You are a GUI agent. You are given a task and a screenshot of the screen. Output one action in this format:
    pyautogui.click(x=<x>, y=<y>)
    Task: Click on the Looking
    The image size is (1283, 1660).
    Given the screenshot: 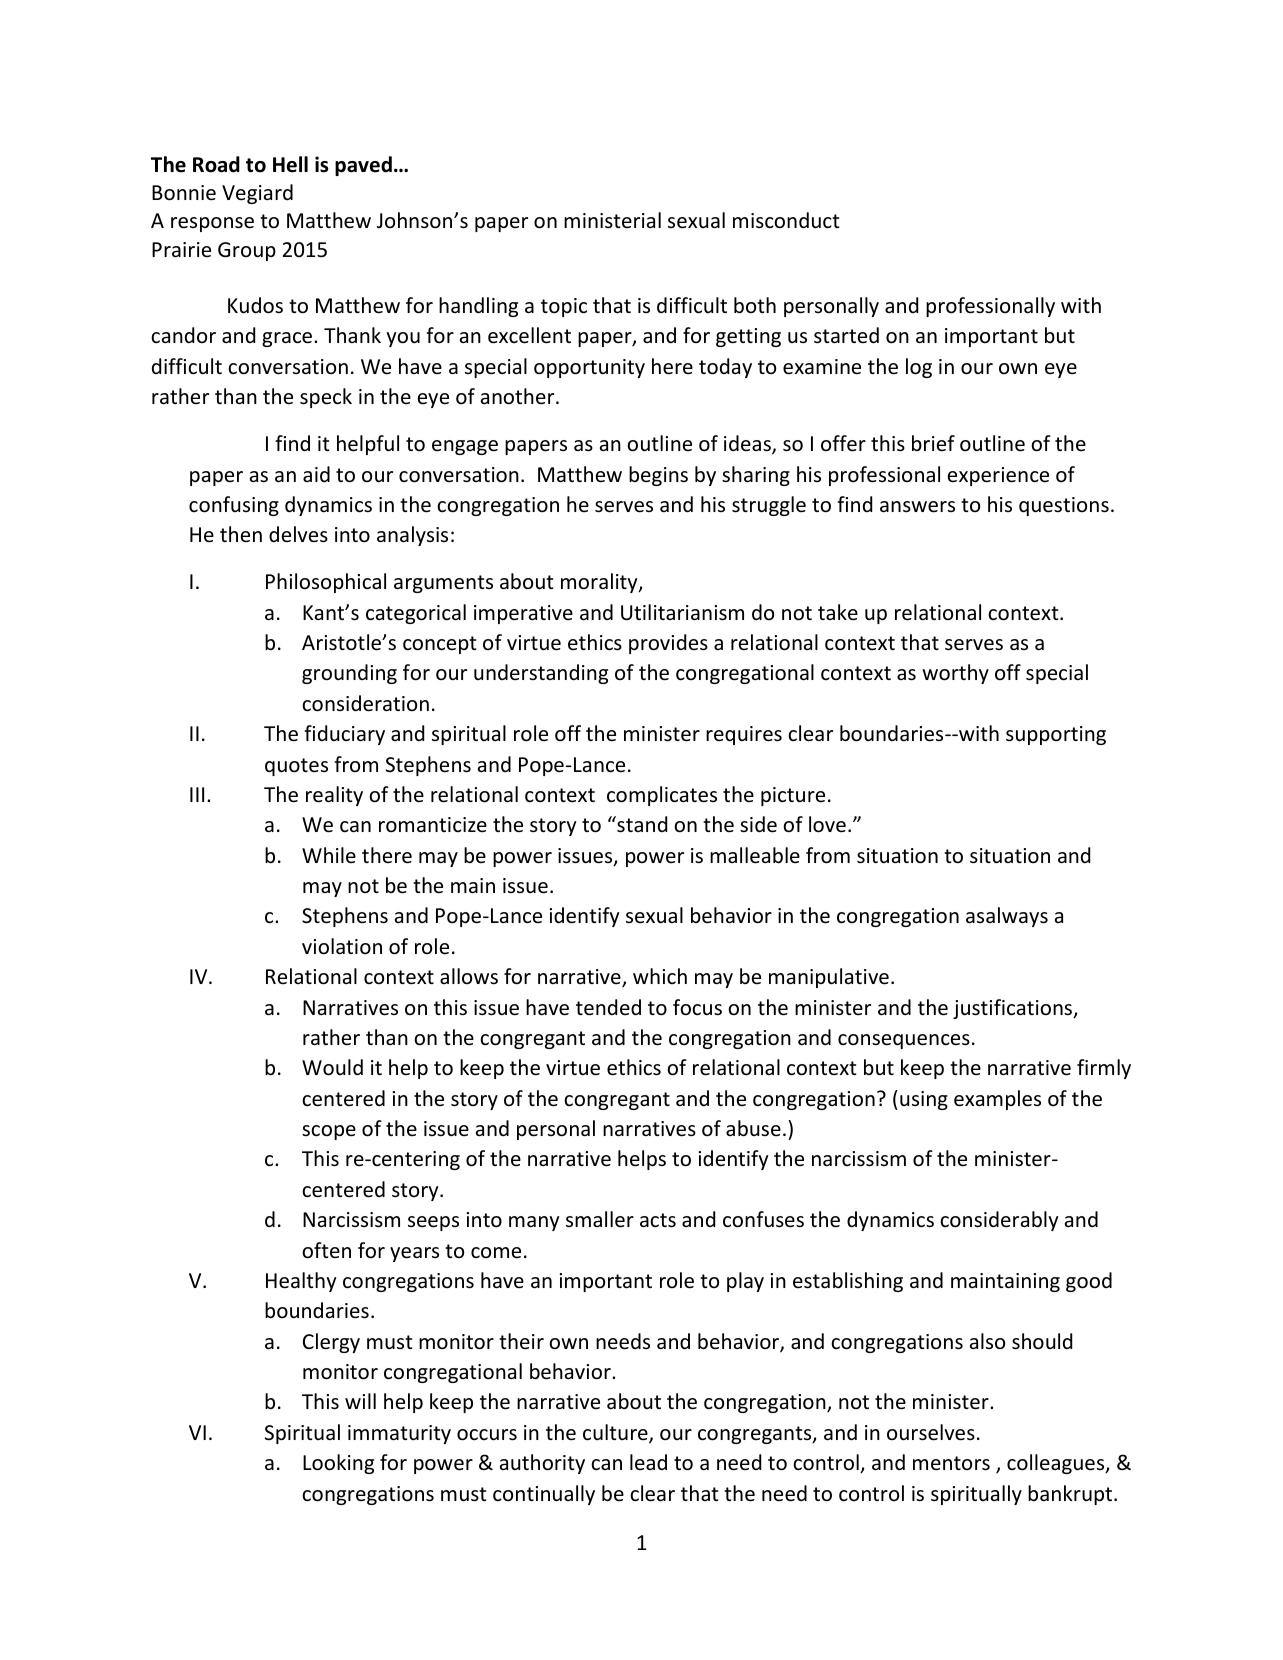 What is the action you would take?
    pyautogui.click(x=338, y=1464)
